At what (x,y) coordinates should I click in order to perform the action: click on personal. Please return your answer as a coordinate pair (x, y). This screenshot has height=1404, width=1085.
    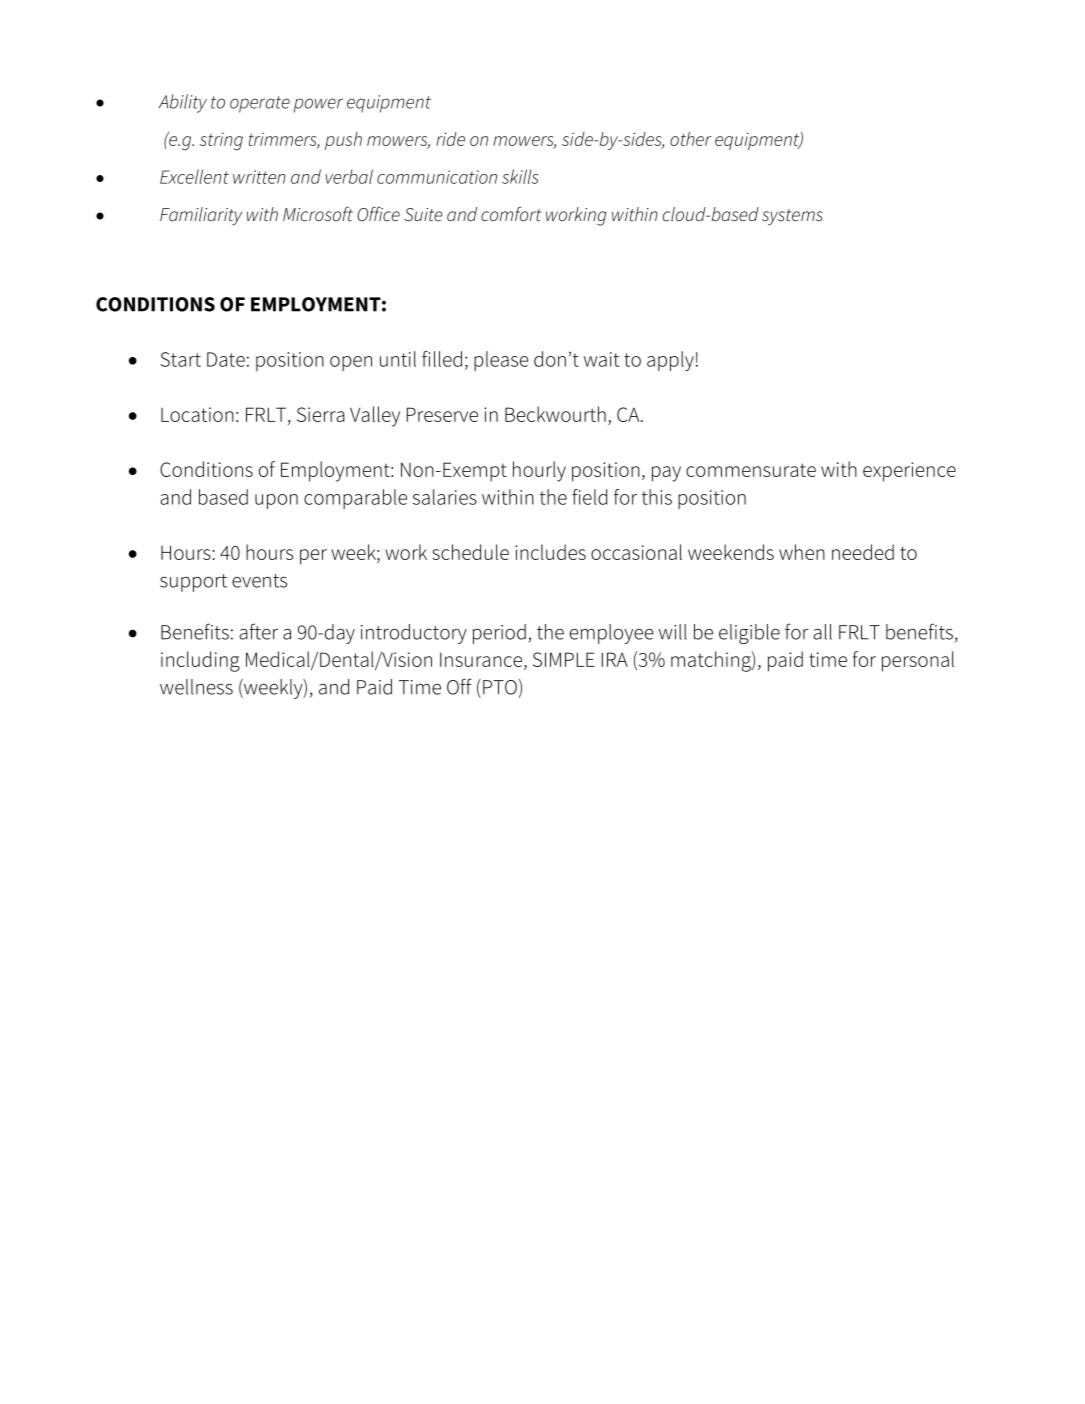
    Looking at the image, I should click on (918, 661).
